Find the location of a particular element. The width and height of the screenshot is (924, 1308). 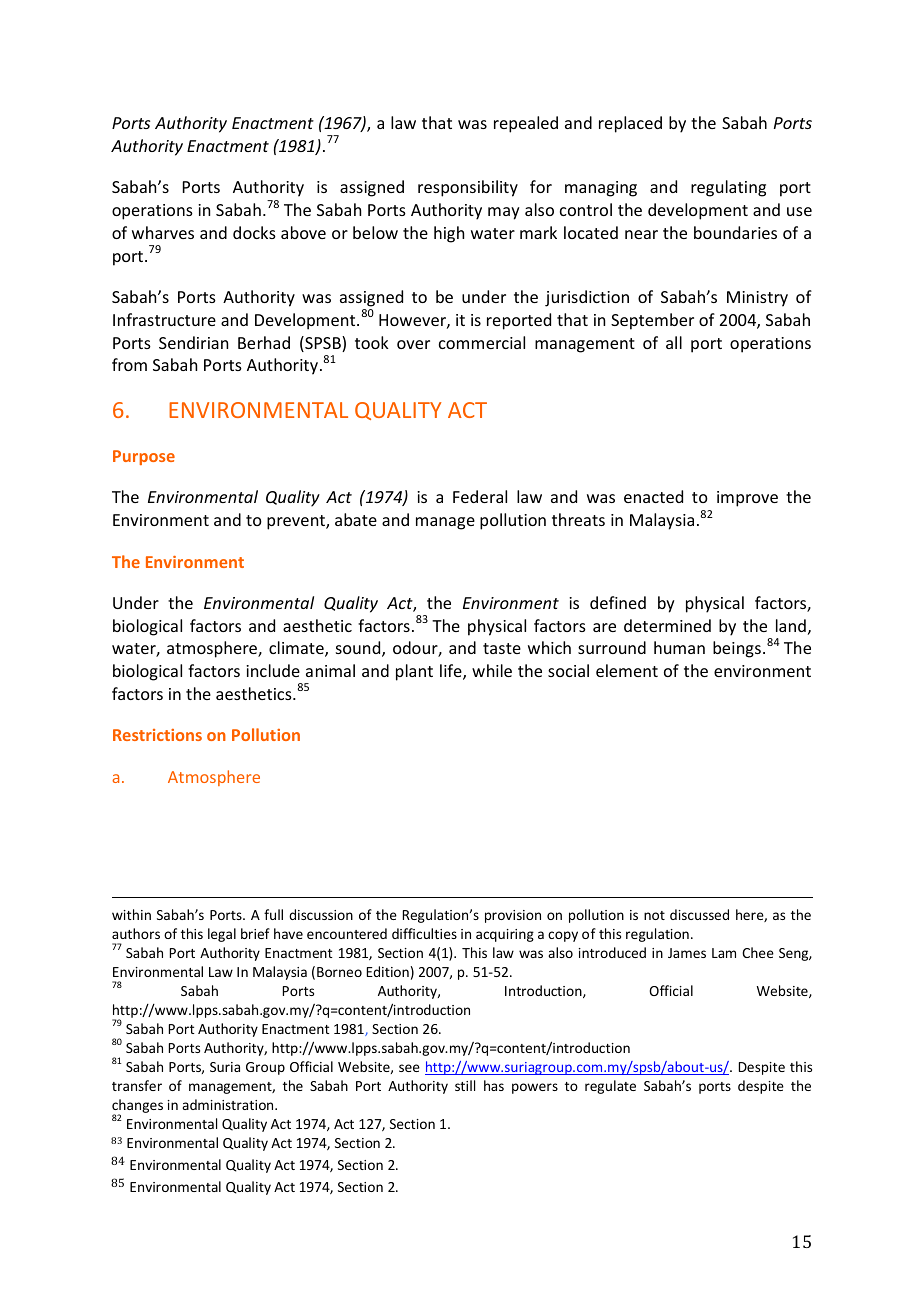

administration is located at coordinates (229, 1104).
